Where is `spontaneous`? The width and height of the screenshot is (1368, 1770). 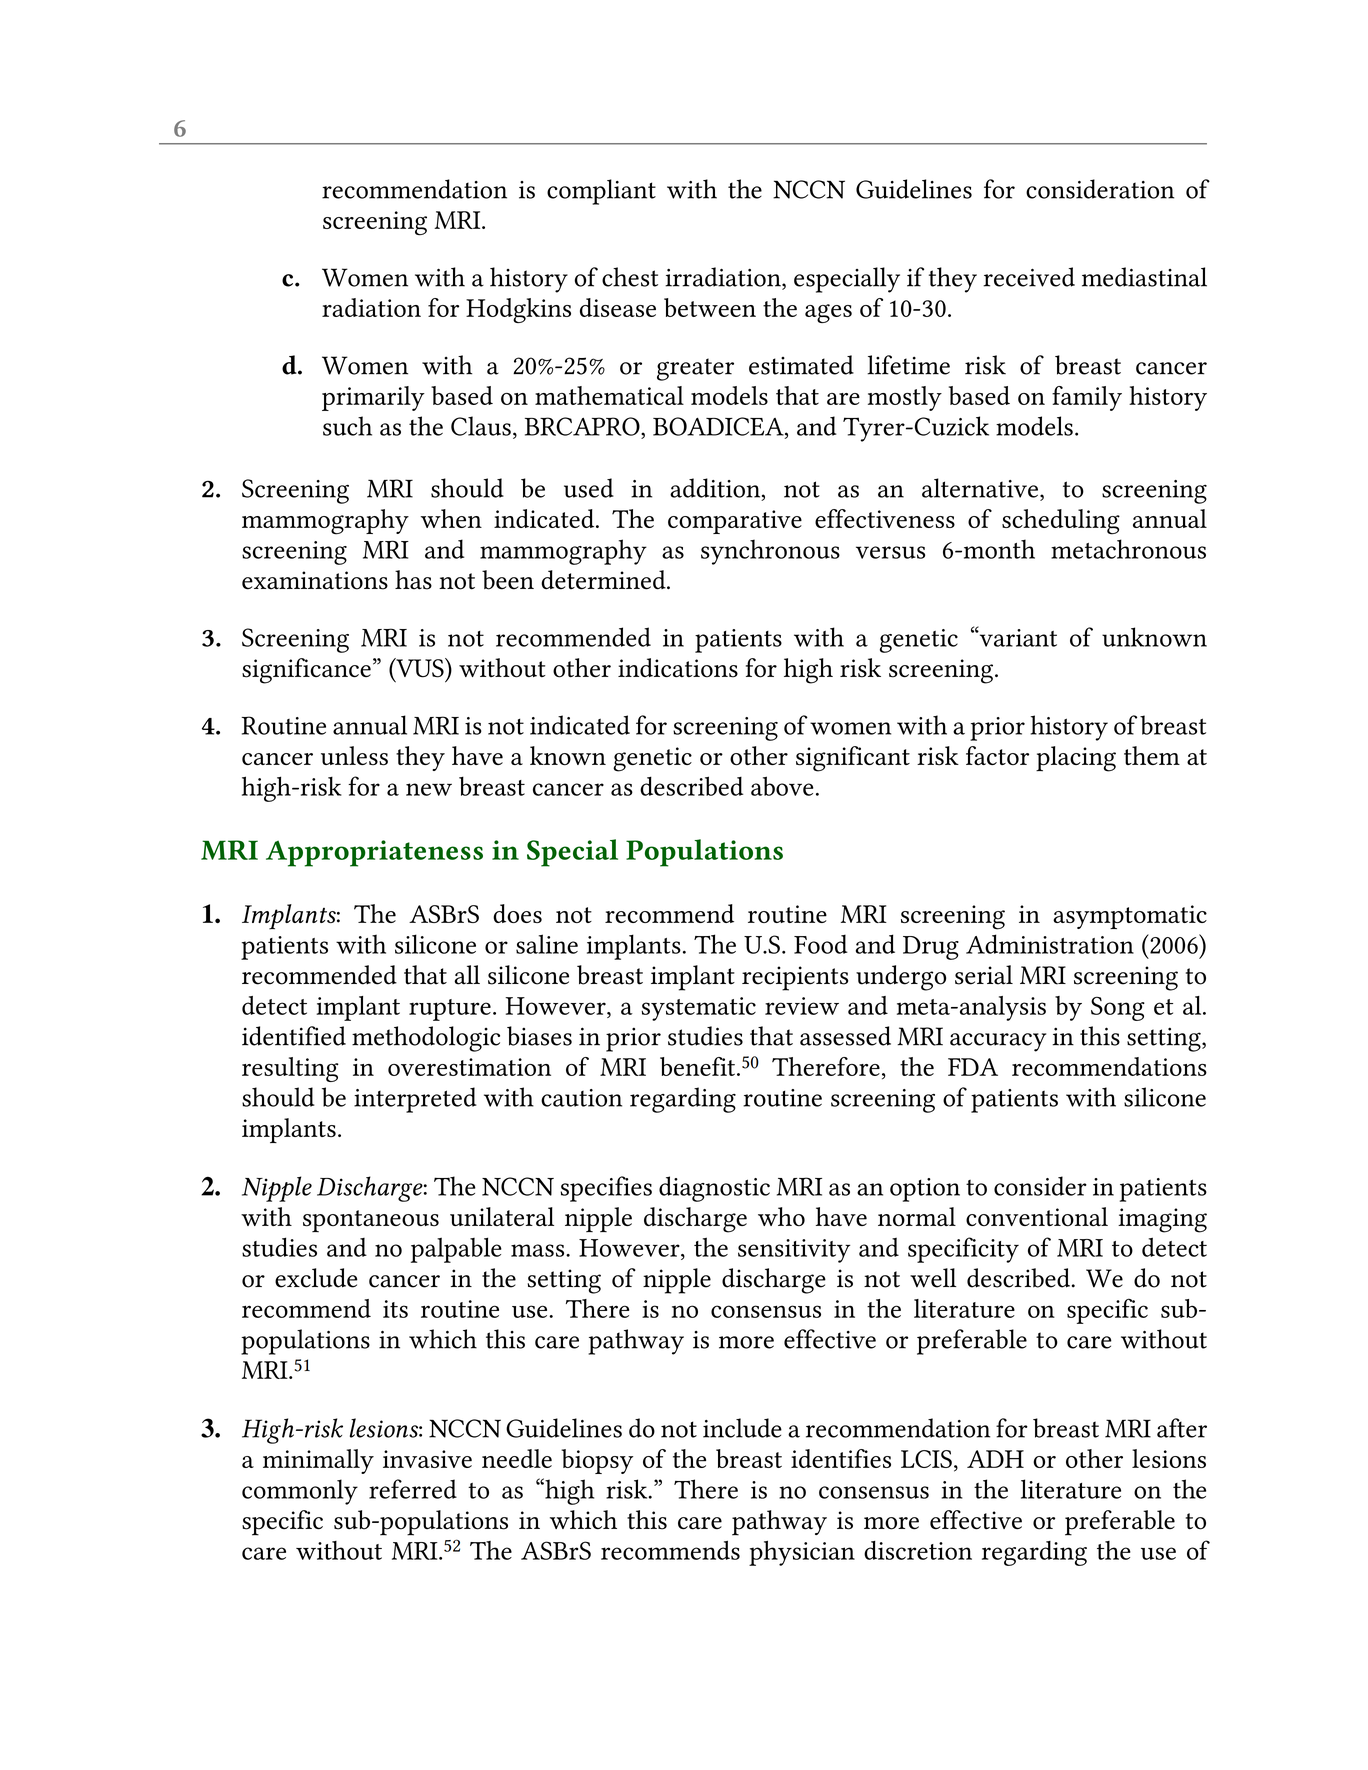 spontaneous is located at coordinates (371, 1221).
